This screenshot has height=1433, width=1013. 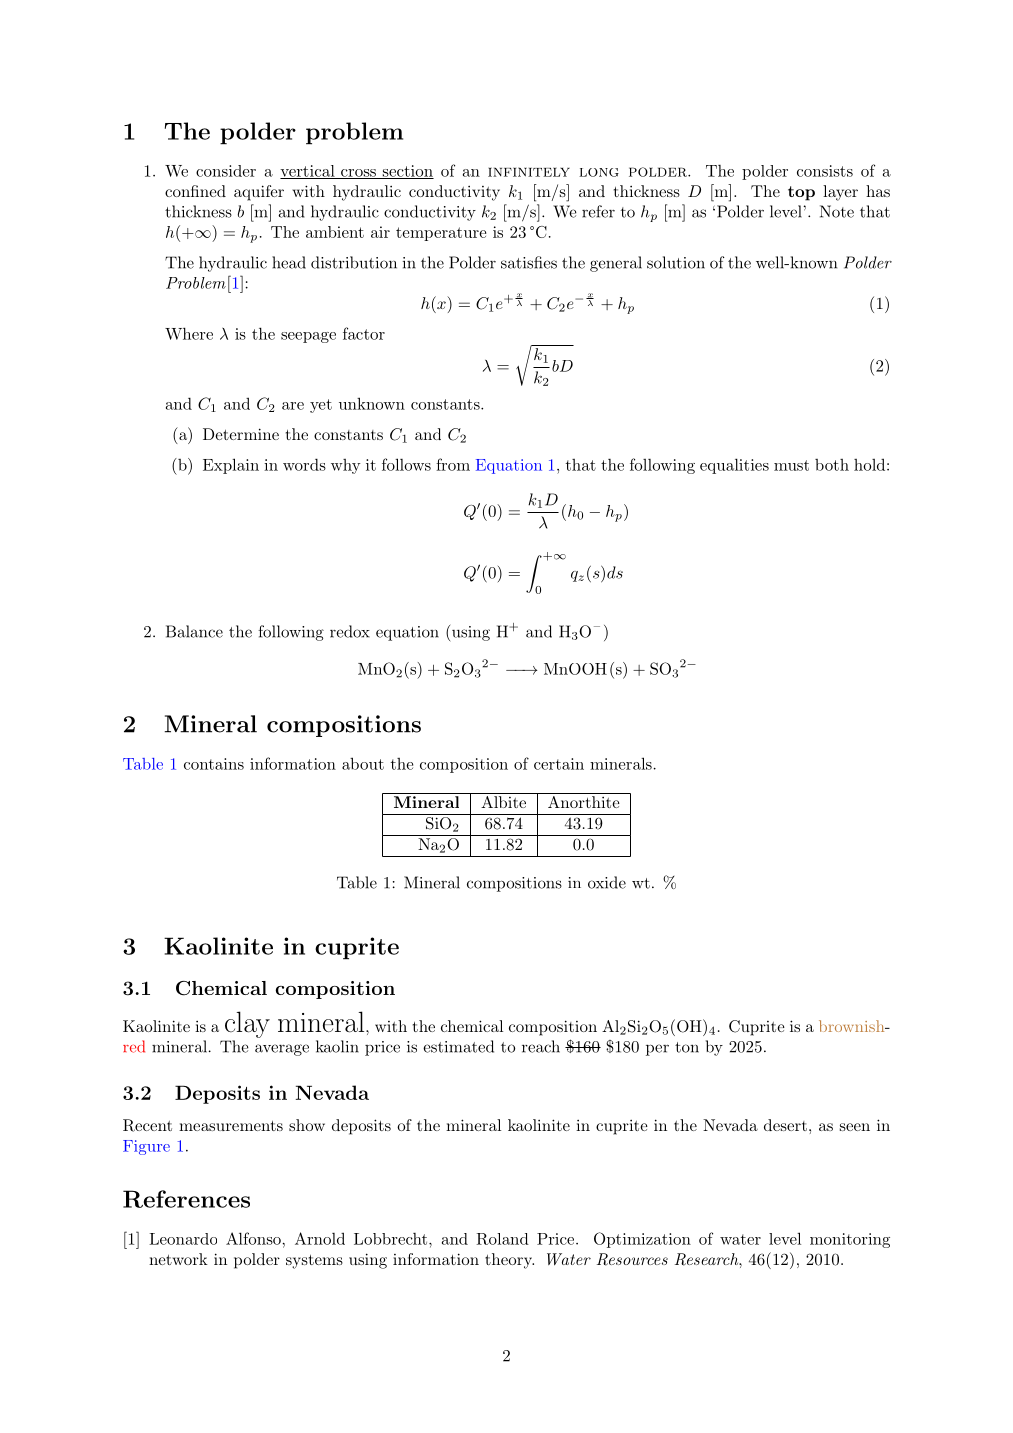 What do you see at coordinates (529, 172) in the screenshot?
I see `infinitely` at bounding box center [529, 172].
